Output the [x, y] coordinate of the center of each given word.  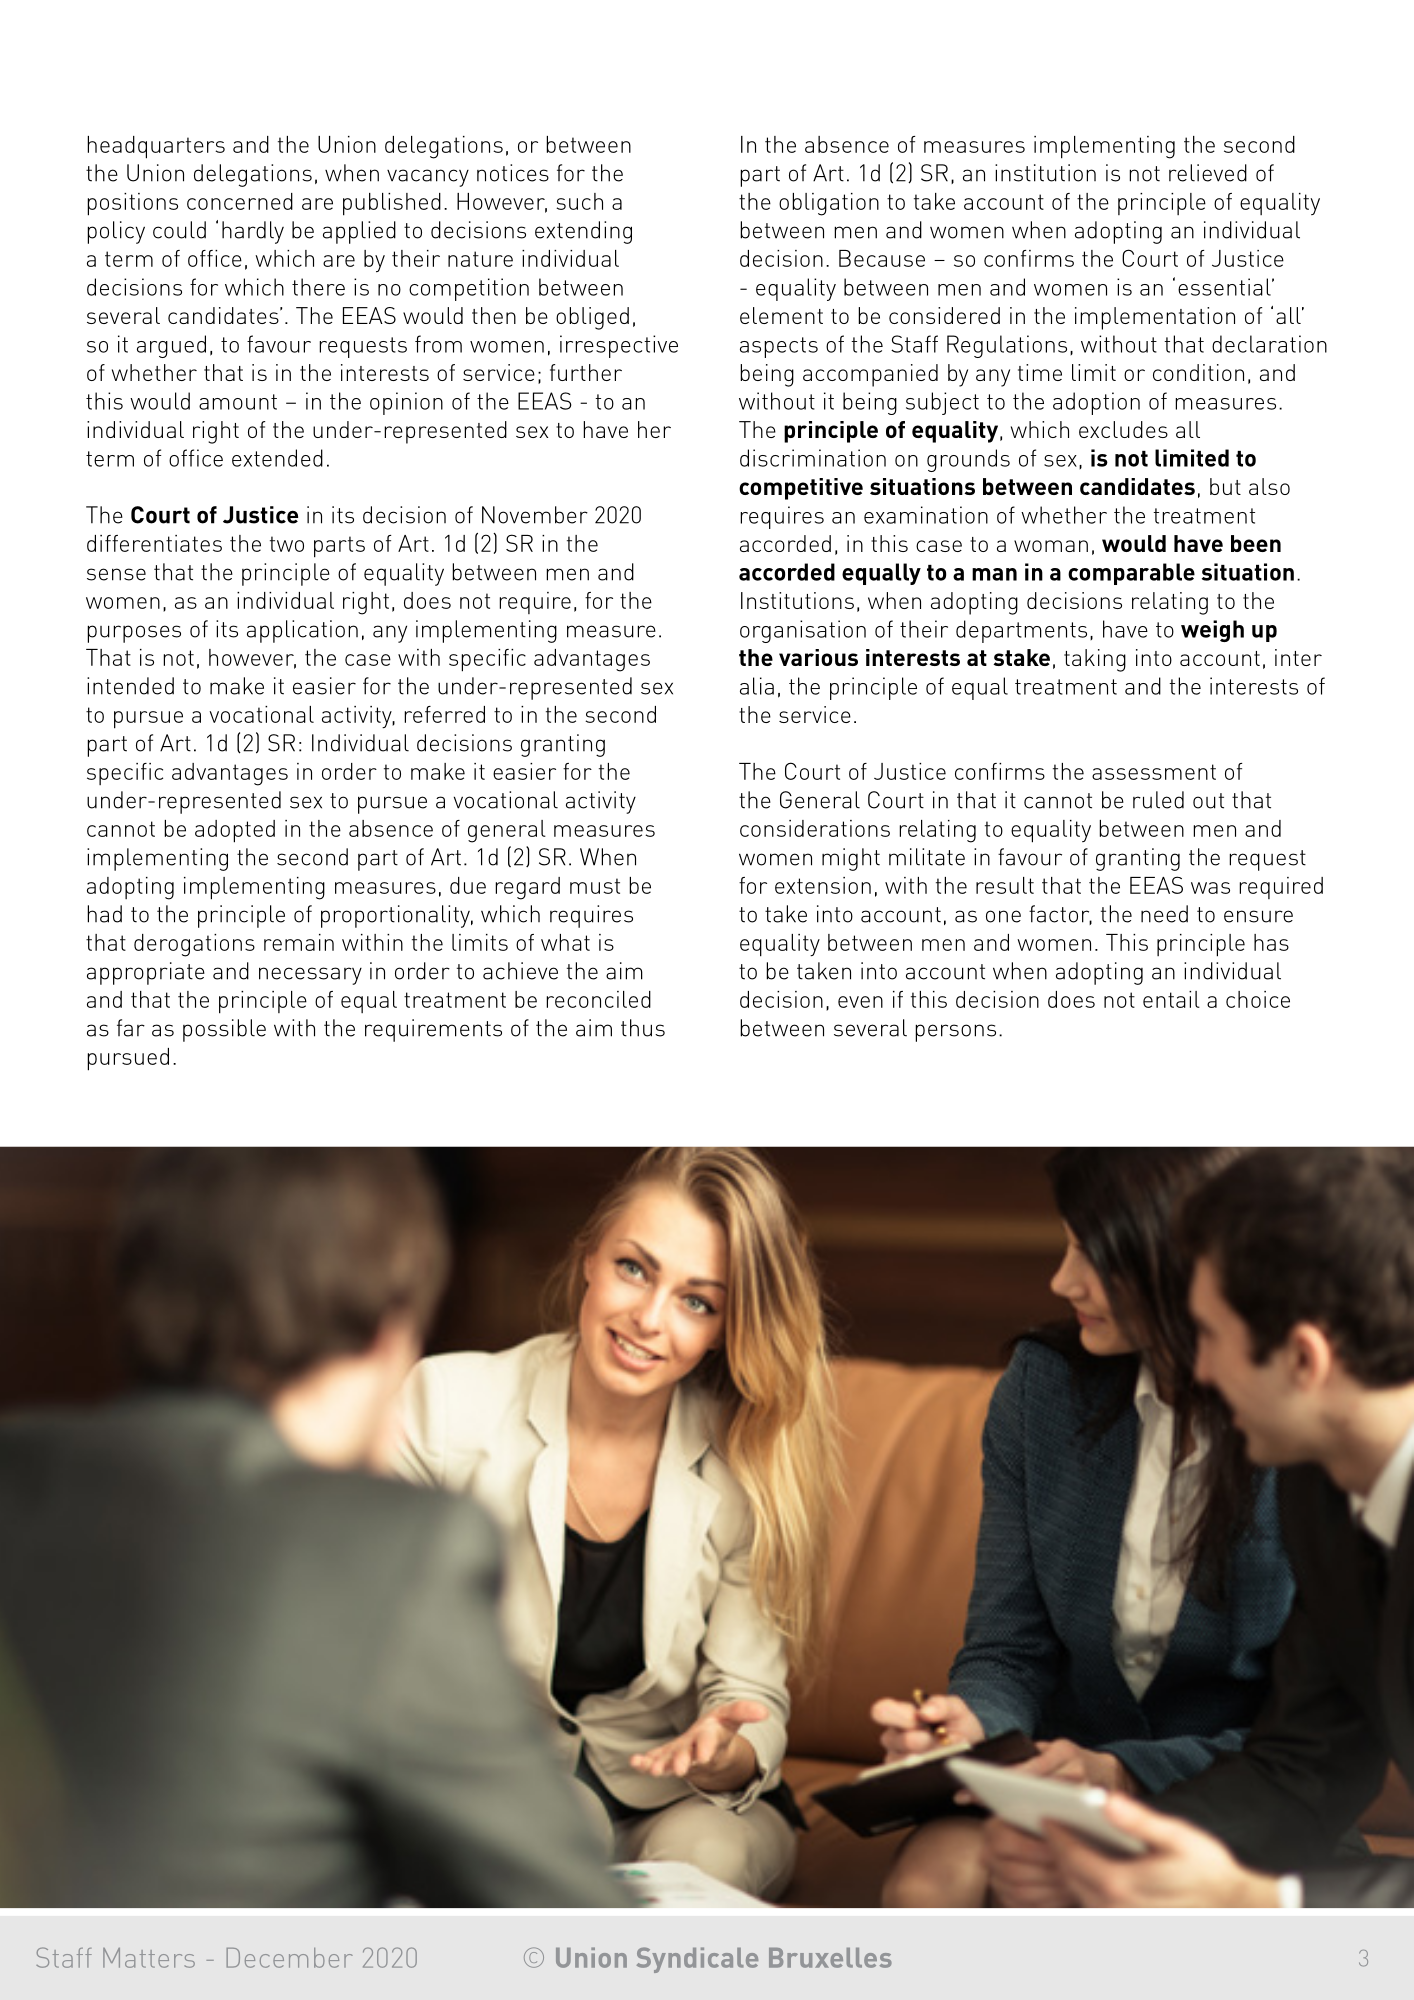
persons [955, 1033]
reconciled [598, 999]
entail [1171, 999]
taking [1095, 660]
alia [757, 686]
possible [224, 1030]
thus [643, 1028]
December [289, 1958]
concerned [240, 201]
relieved [1208, 173]
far [131, 1028]
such [579, 201]
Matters [149, 1958]
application [302, 631]
